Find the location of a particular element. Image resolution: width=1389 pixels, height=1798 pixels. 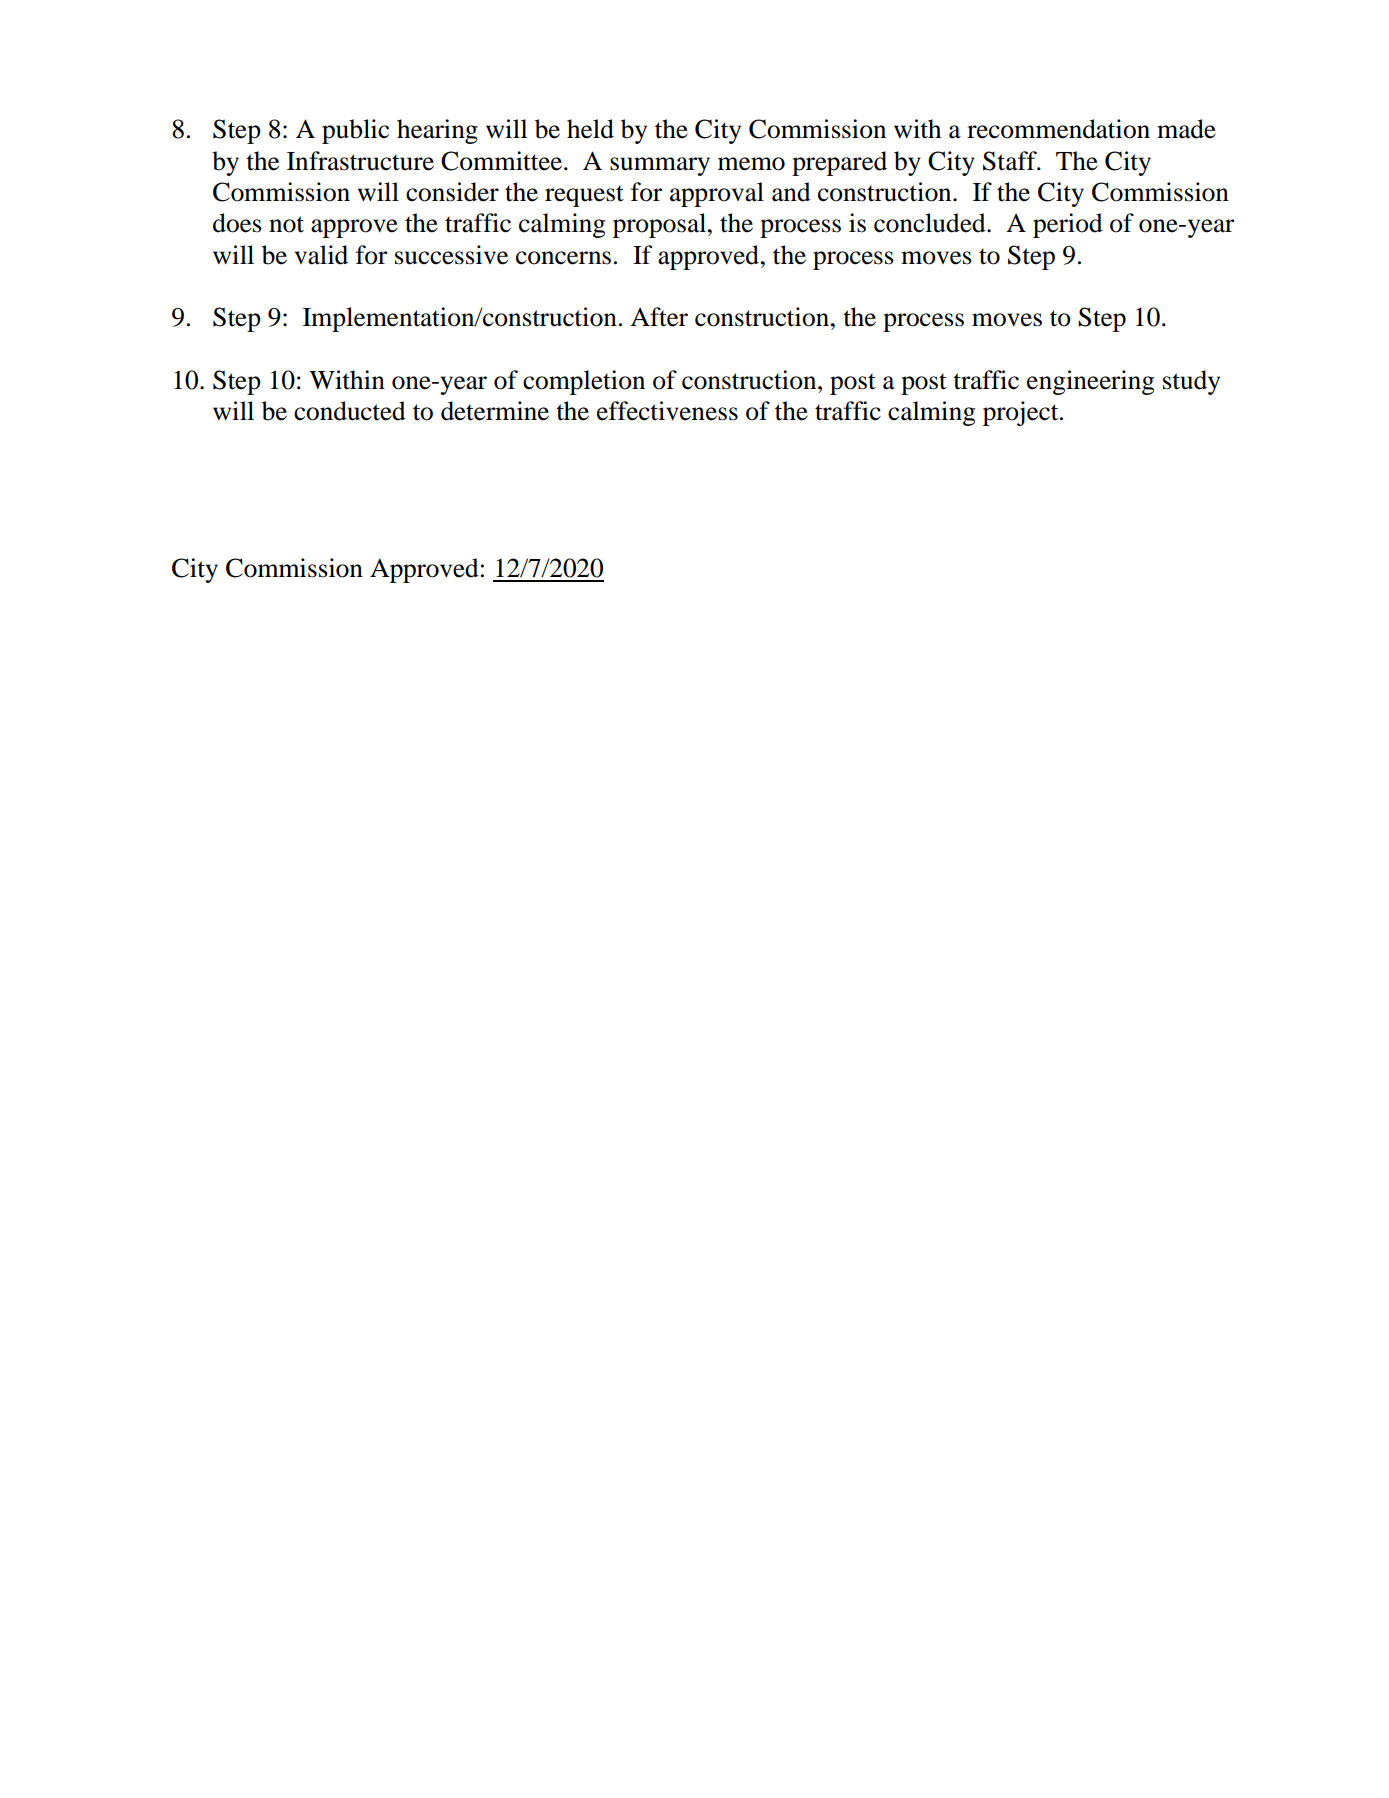

public is located at coordinates (355, 131).
